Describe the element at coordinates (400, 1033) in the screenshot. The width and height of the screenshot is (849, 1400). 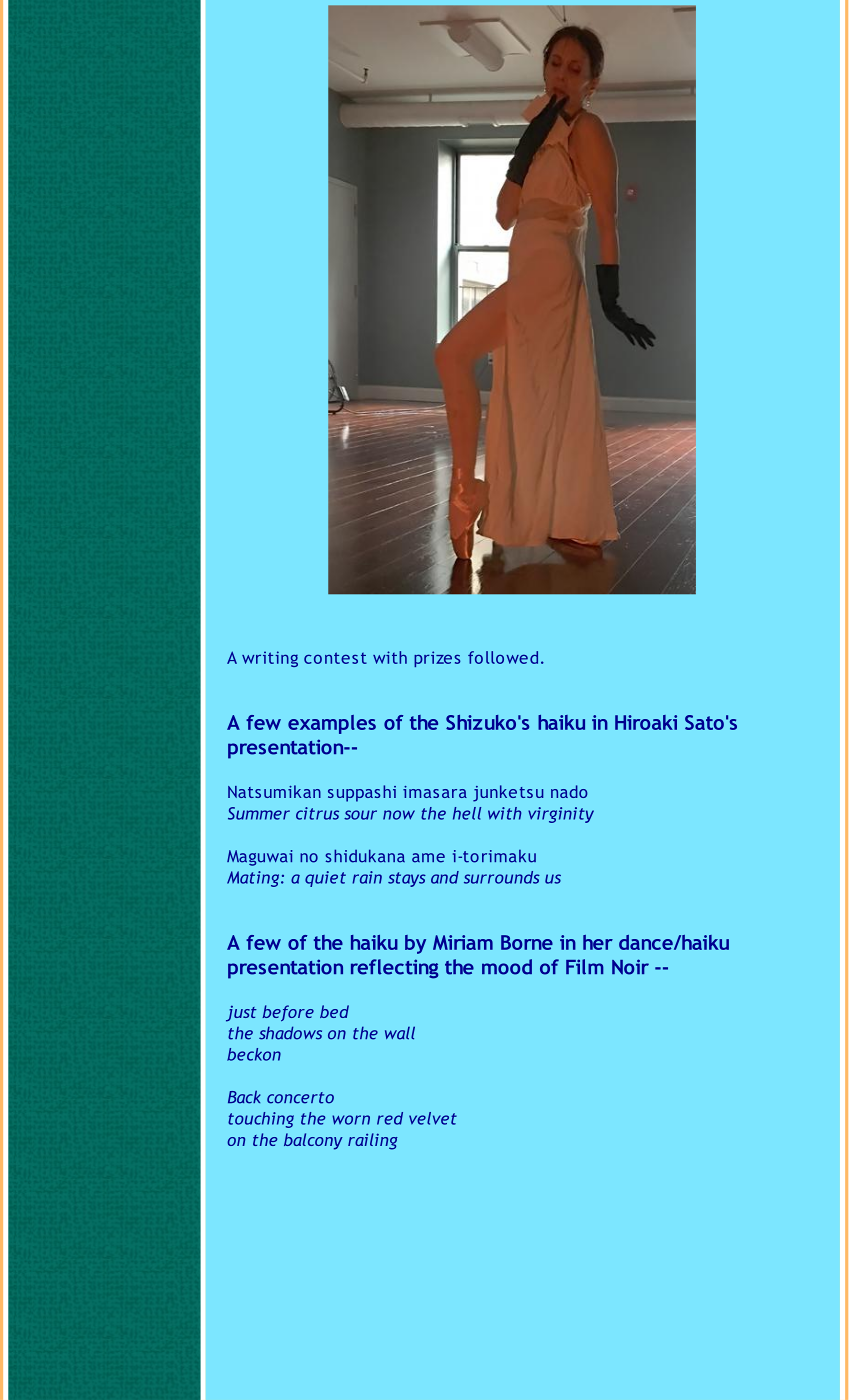
I see `wall` at that location.
